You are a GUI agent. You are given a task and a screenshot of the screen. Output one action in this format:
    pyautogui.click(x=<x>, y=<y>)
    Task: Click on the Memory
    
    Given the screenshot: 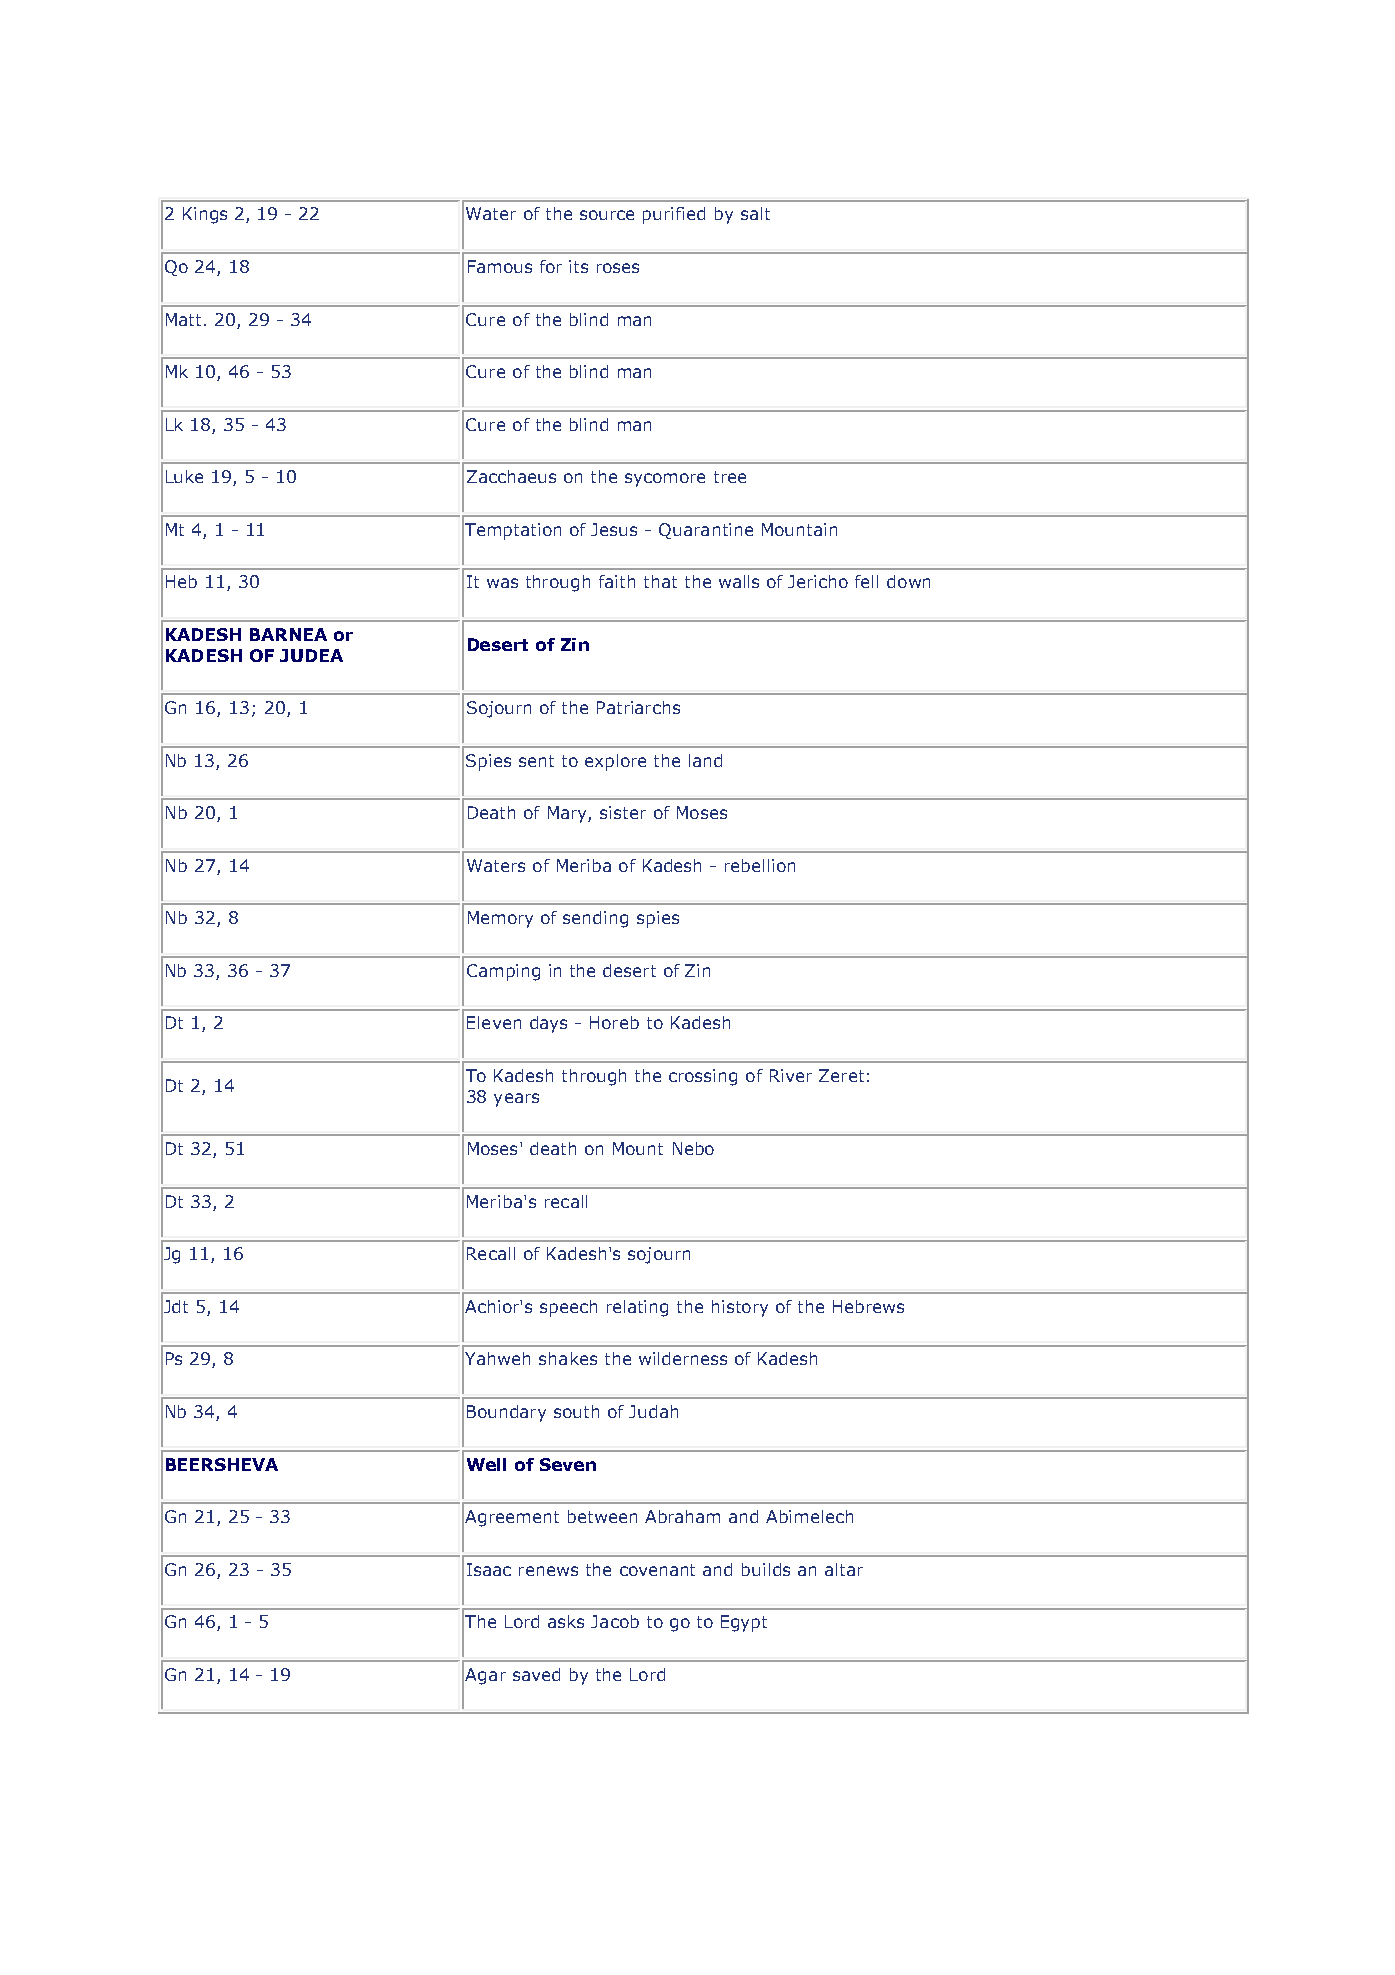 What is the action you would take?
    pyautogui.click(x=500, y=919)
